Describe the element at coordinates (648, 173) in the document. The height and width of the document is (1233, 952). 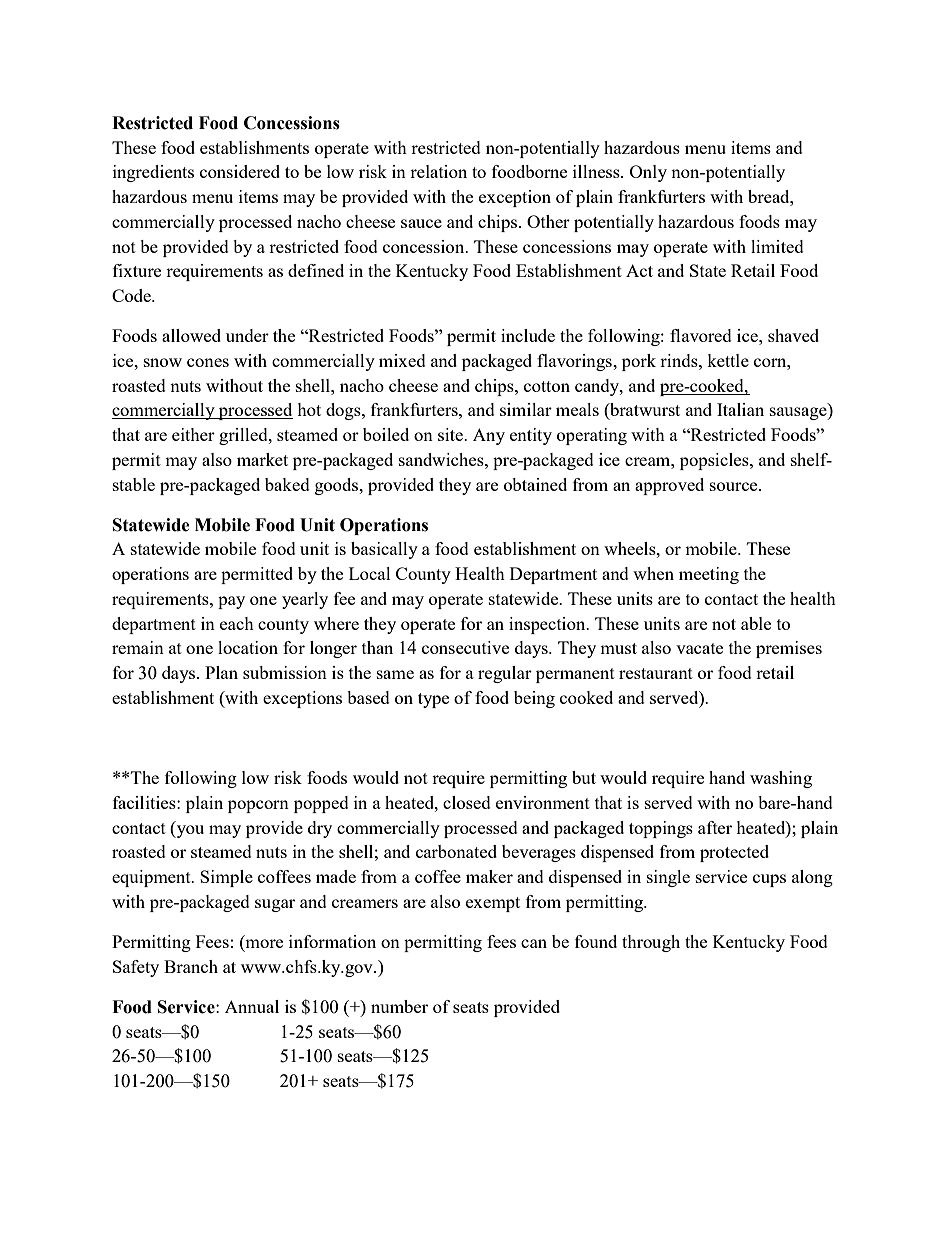
I see `Only` at that location.
